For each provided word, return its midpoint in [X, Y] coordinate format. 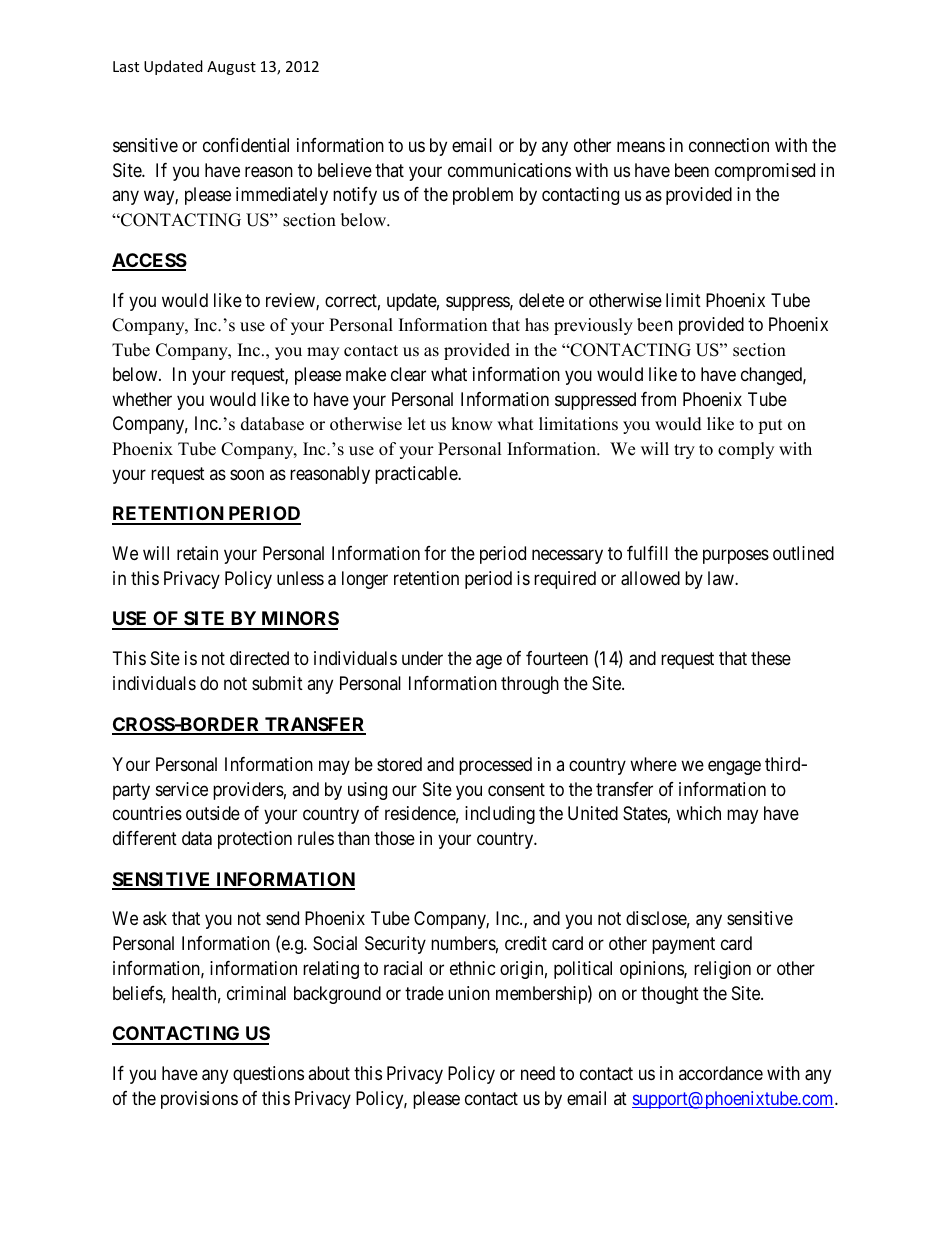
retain [197, 553]
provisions [199, 1100]
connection [729, 145]
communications [509, 170]
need [538, 1073]
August [231, 68]
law [722, 578]
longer [365, 580]
